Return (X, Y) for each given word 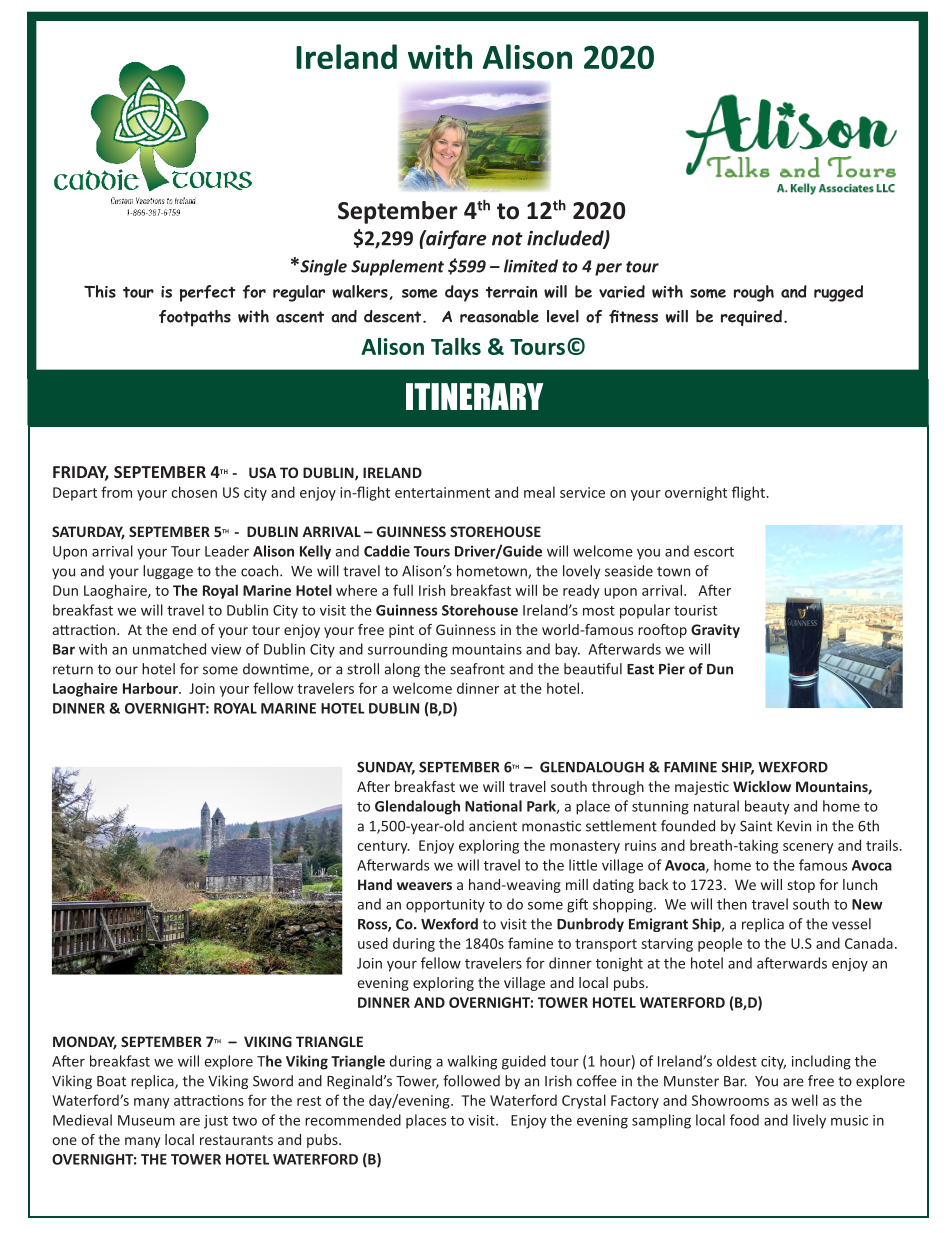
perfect (208, 293)
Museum (146, 1120)
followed (471, 1081)
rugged (838, 293)
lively (809, 1121)
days (461, 293)
